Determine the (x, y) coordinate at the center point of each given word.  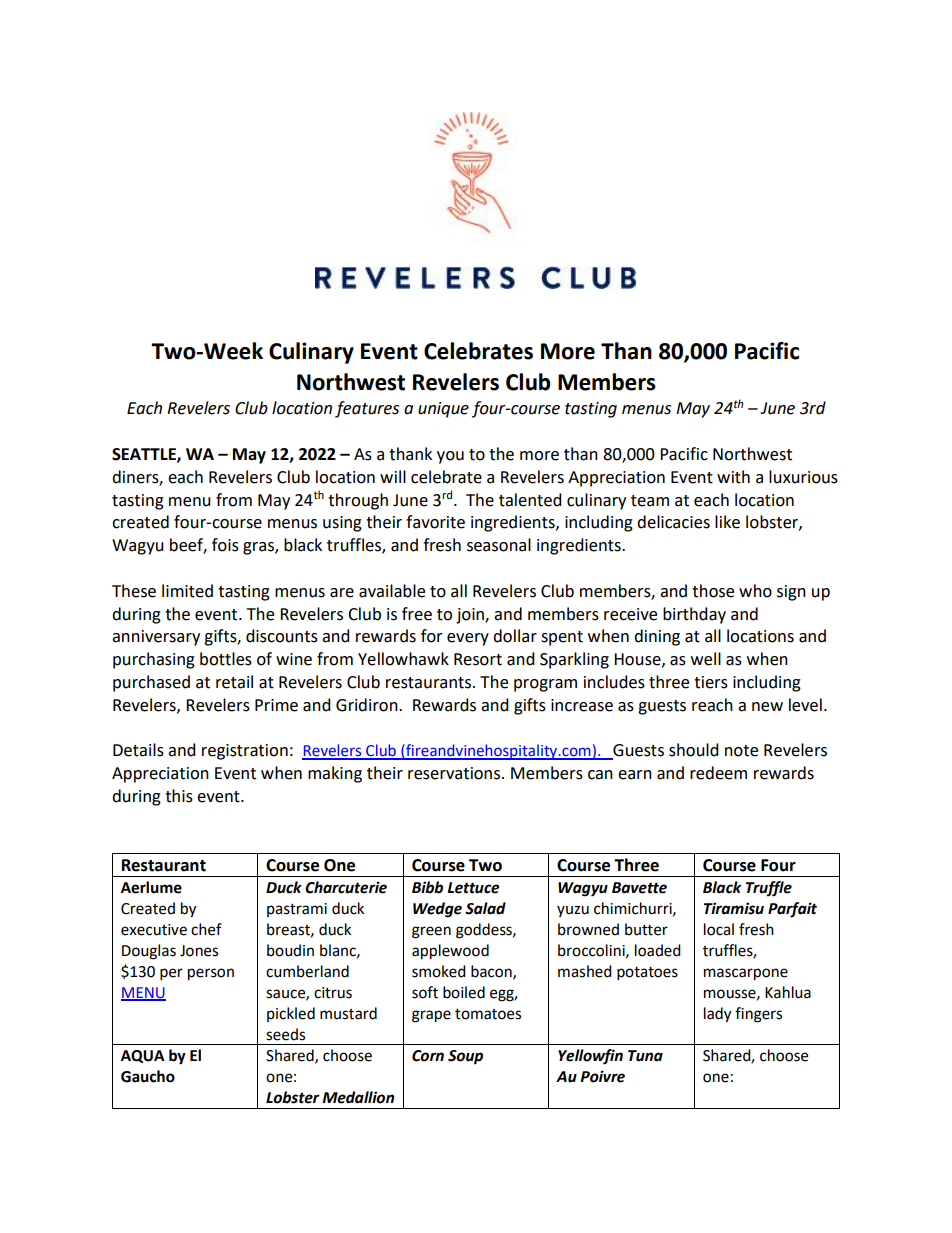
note (741, 751)
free (417, 614)
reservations (455, 773)
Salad (485, 908)
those (713, 591)
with (733, 477)
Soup (465, 1057)
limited (187, 591)
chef (206, 929)
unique (443, 410)
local (719, 929)
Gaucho (148, 1076)
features (367, 409)
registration (245, 752)
